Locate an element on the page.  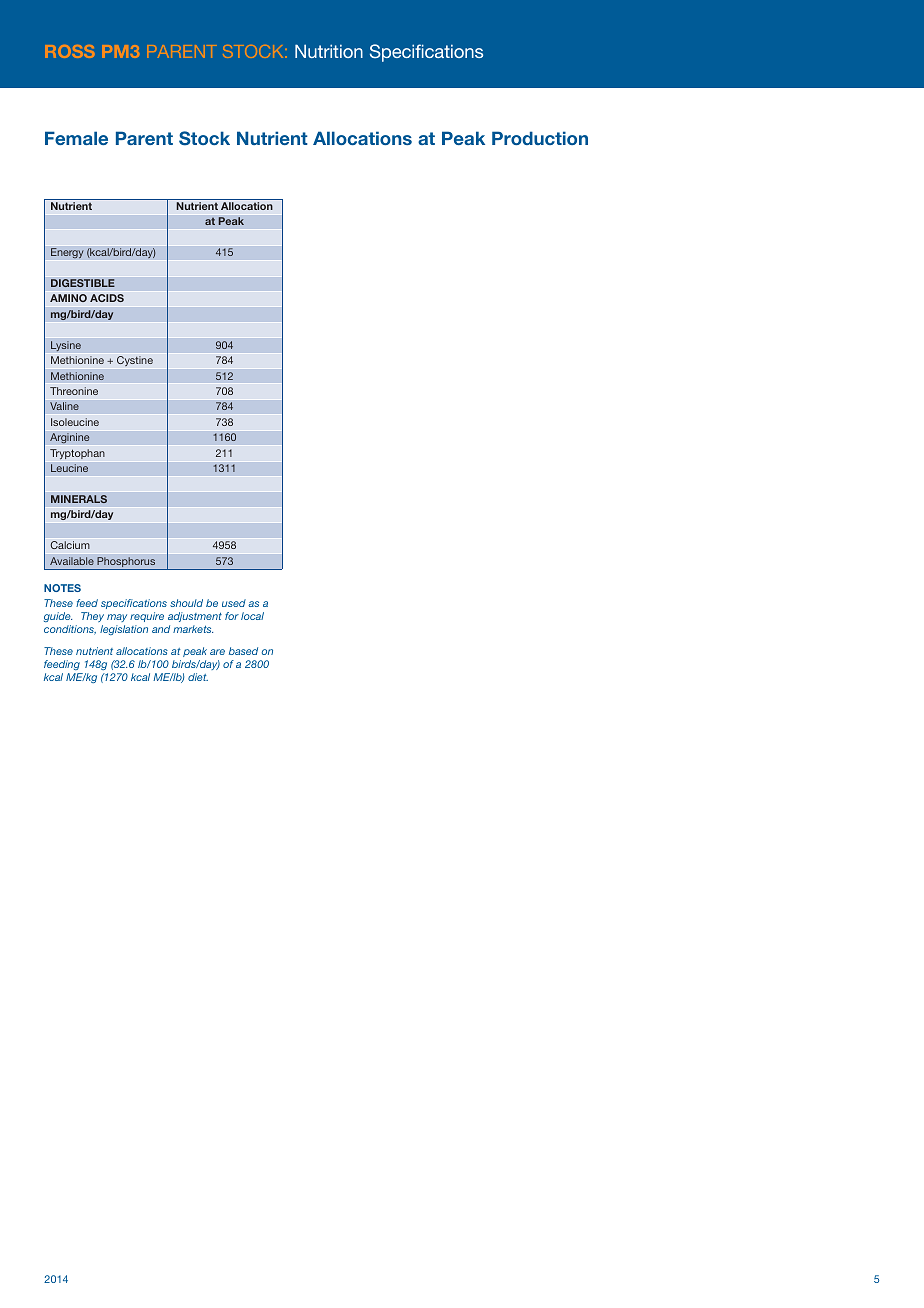
Energy is located at coordinates (67, 253).
